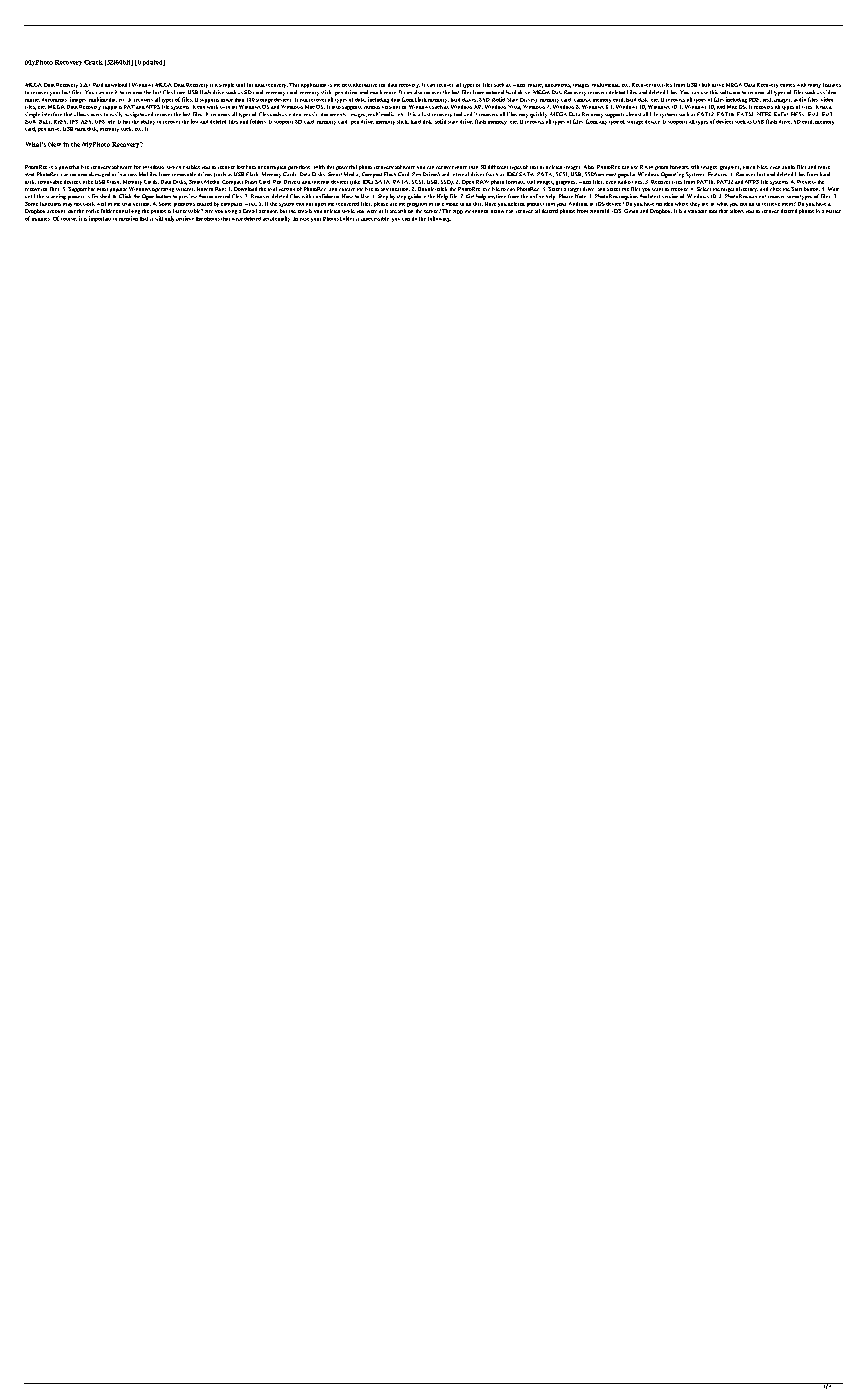  I want to click on Crack, so click(93, 62).
